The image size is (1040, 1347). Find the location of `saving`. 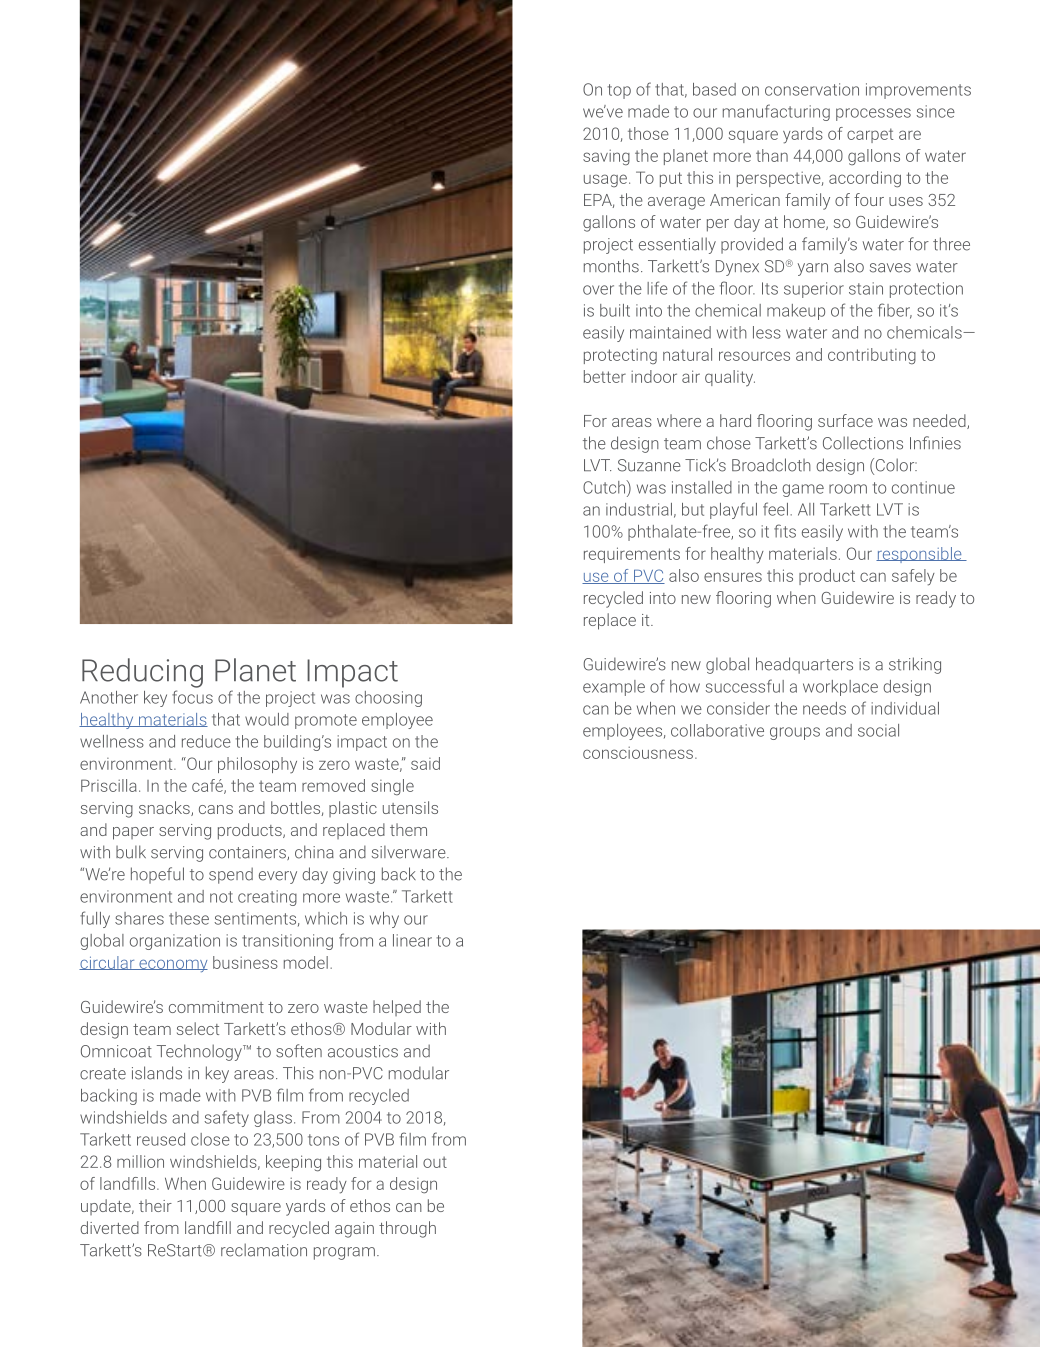

saving is located at coordinates (606, 157).
